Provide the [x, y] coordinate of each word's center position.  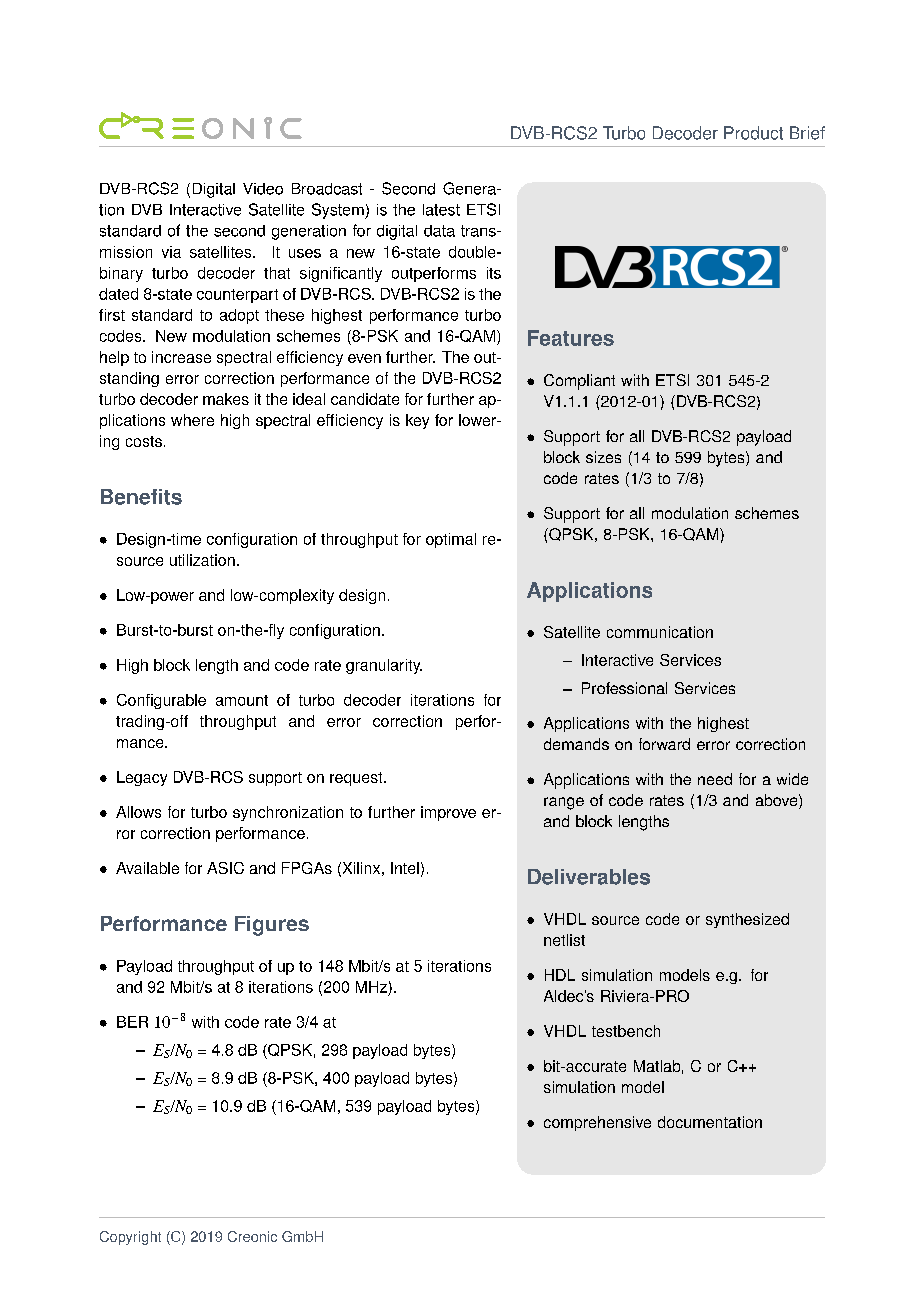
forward [664, 744]
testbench [626, 1031]
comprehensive [597, 1123]
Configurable [161, 701]
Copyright [130, 1238]
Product [753, 133]
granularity [384, 666]
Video [263, 189]
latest [441, 210]
